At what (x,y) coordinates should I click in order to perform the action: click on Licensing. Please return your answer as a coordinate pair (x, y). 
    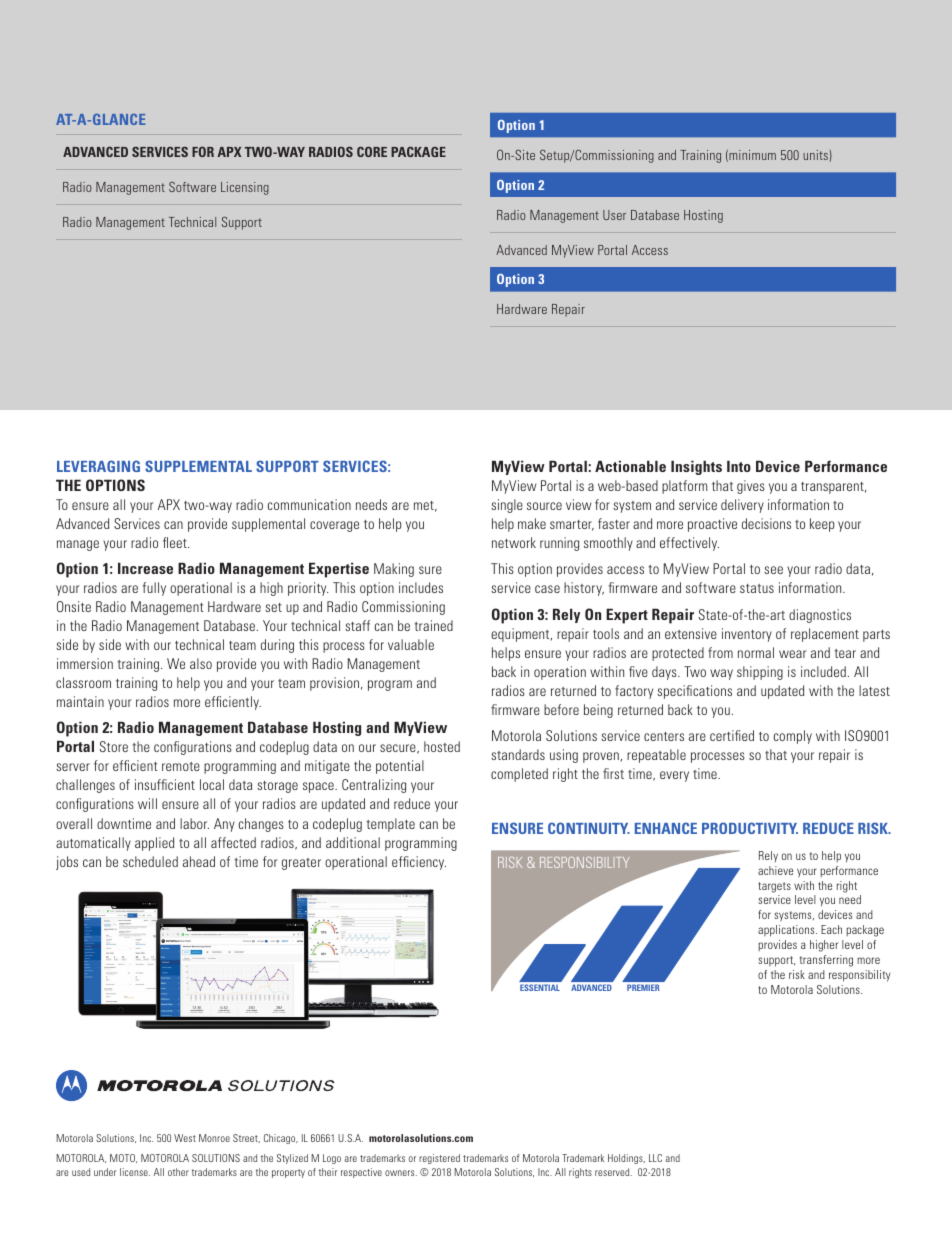
    Looking at the image, I should click on (245, 188).
